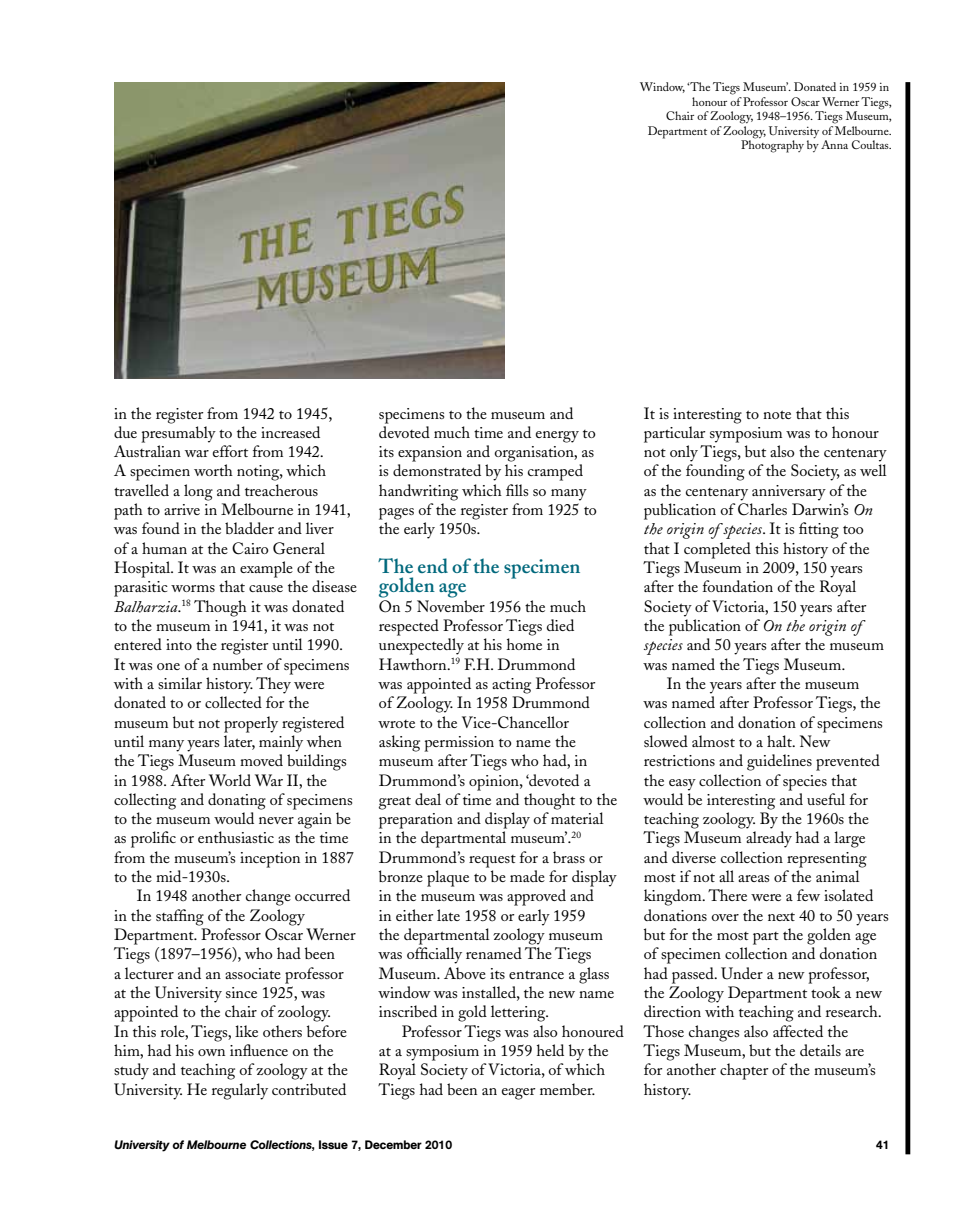 The image size is (958, 1232). I want to click on halt, so click(780, 741).
